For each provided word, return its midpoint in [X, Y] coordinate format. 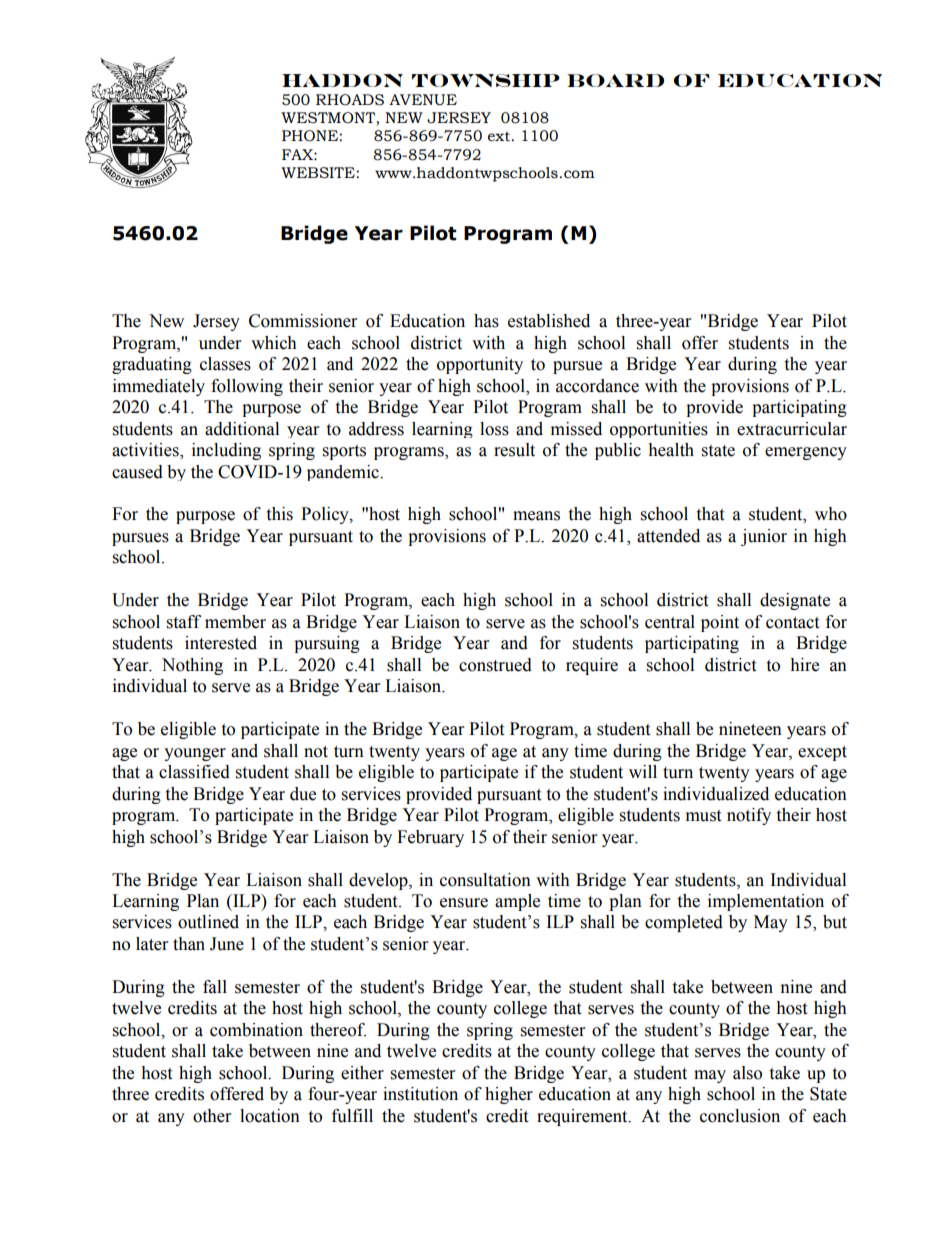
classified [194, 772]
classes [225, 364]
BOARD [615, 80]
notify [749, 816]
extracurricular [792, 429]
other [212, 1116]
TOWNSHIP [486, 80]
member [235, 622]
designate [795, 601]
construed [495, 665]
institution [420, 1094]
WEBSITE [319, 173]
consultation [485, 880]
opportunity [480, 365]
